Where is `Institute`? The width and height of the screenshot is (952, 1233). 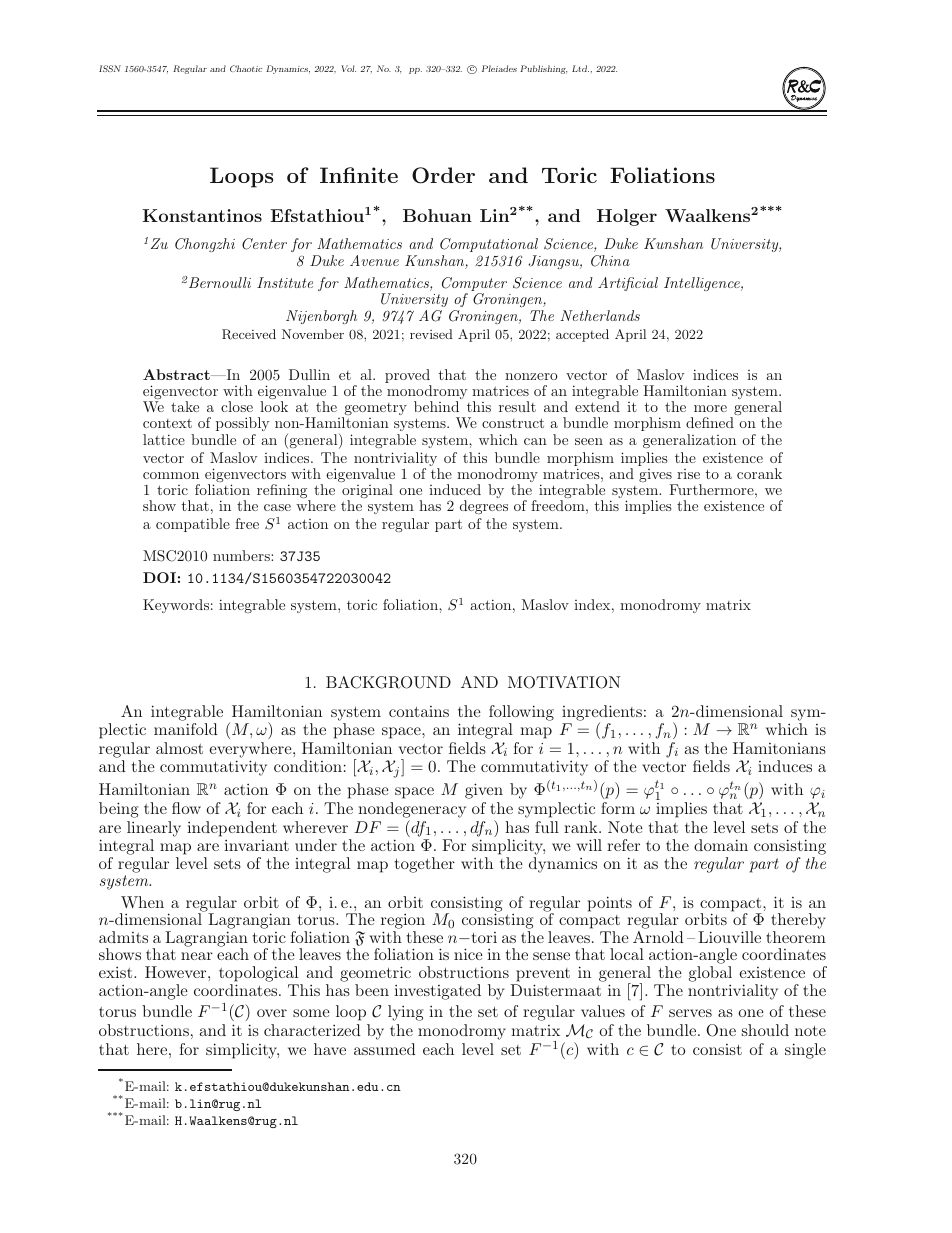 Institute is located at coordinates (285, 282).
